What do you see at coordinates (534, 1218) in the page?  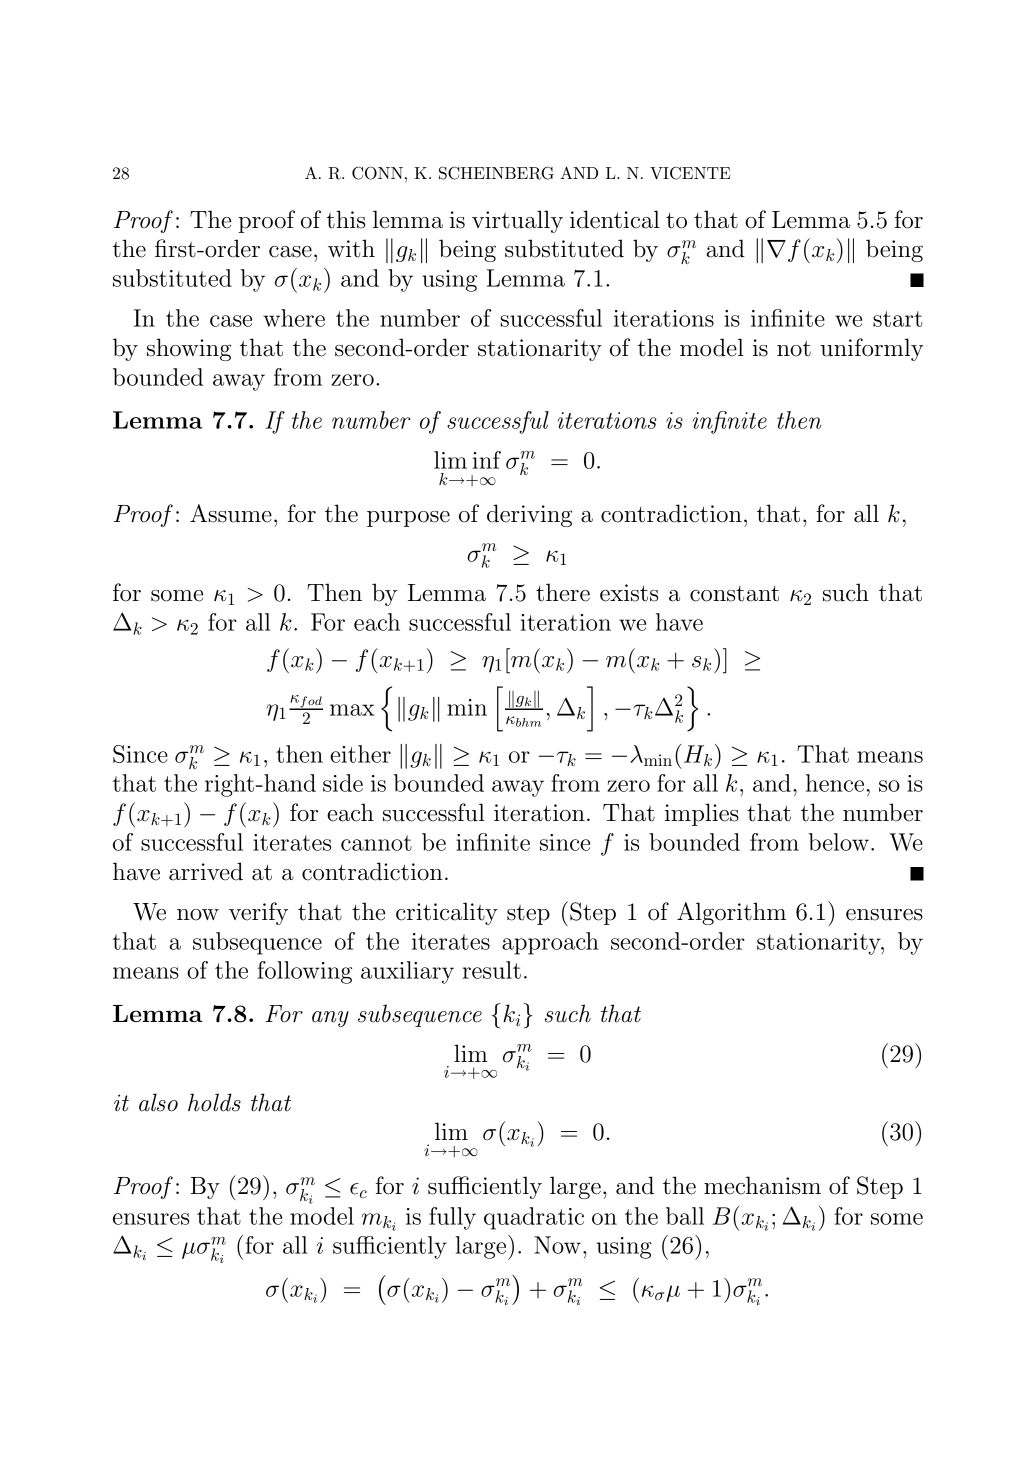 I see `quadratic` at bounding box center [534, 1218].
